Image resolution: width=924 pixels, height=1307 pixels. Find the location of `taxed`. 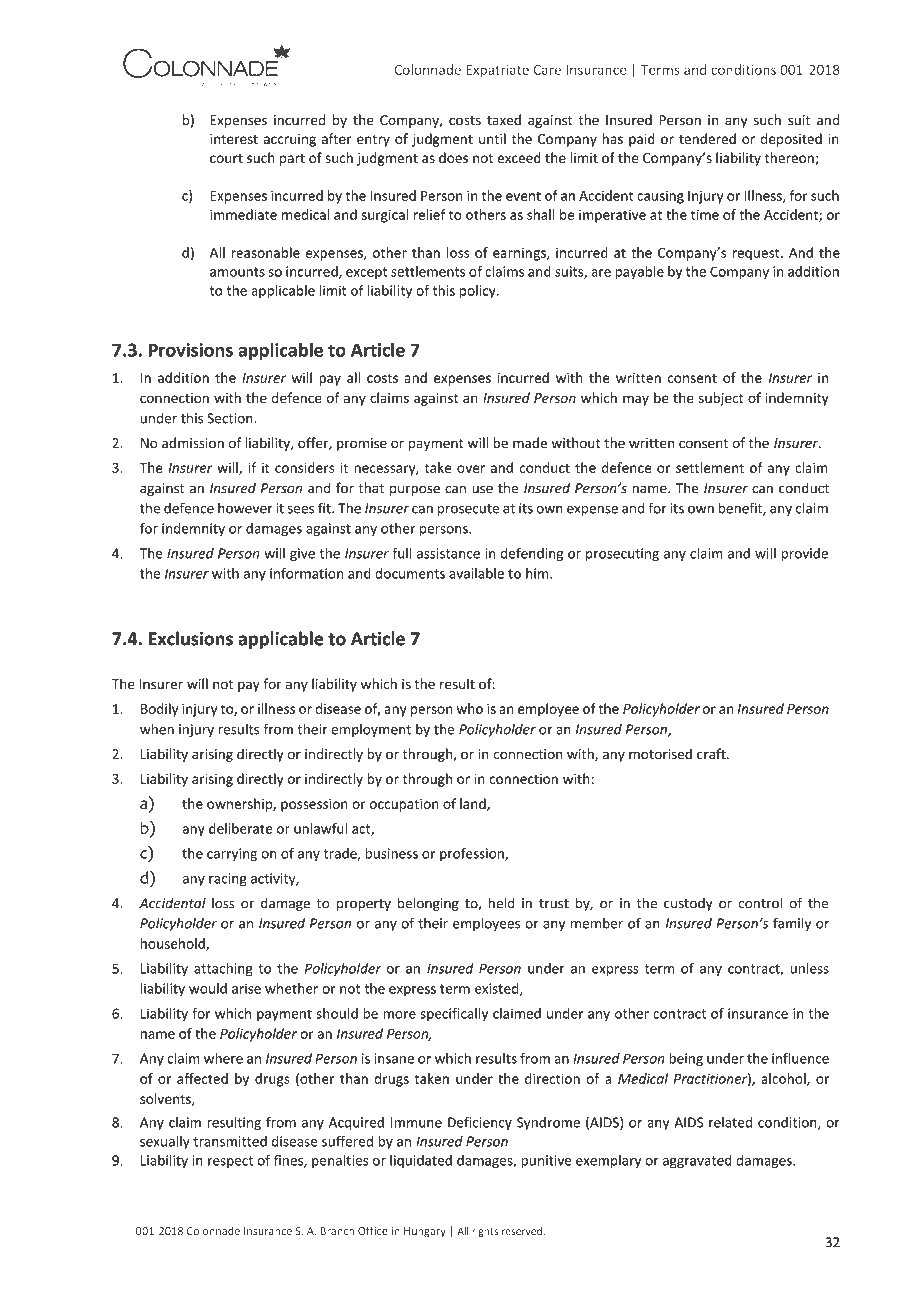

taxed is located at coordinates (504, 120).
